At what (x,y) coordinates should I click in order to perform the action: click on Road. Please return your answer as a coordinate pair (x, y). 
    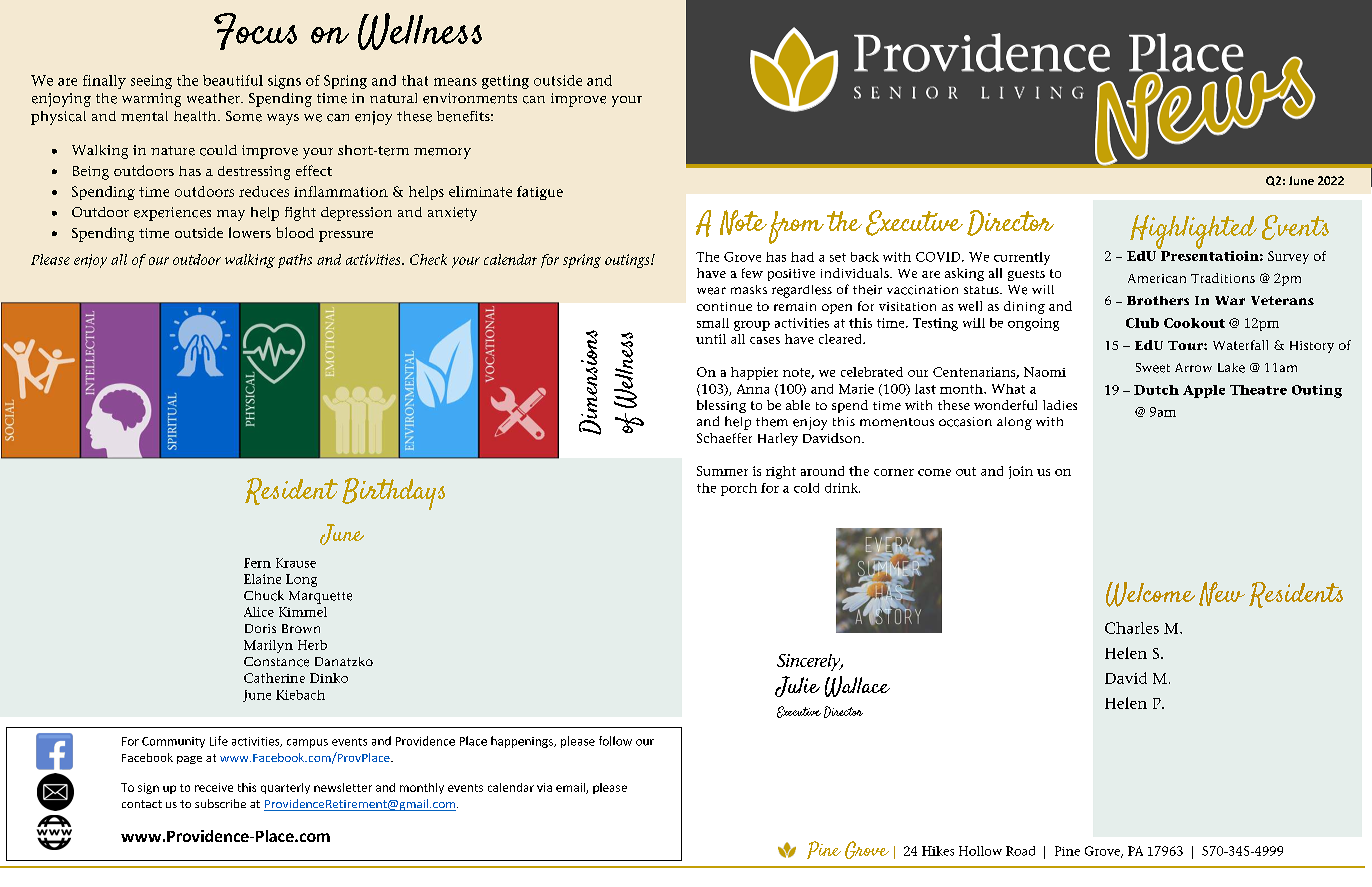
    Looking at the image, I should click on (1020, 851).
